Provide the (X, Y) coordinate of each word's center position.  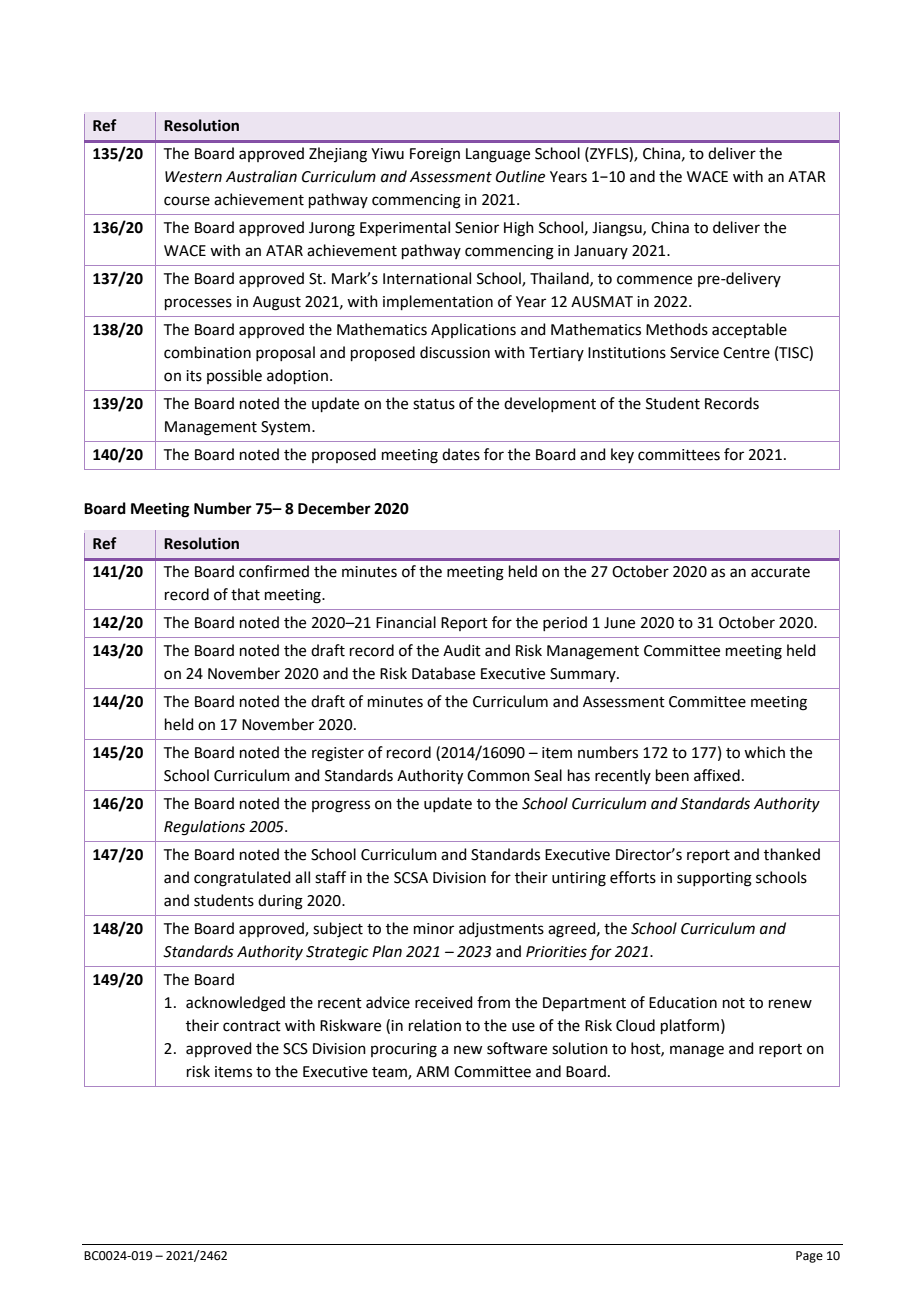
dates (461, 454)
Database (443, 673)
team (390, 1073)
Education (683, 1002)
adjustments (501, 929)
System (287, 428)
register (338, 754)
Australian (261, 176)
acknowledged (235, 1004)
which (764, 752)
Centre (746, 353)
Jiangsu (618, 229)
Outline (520, 176)
